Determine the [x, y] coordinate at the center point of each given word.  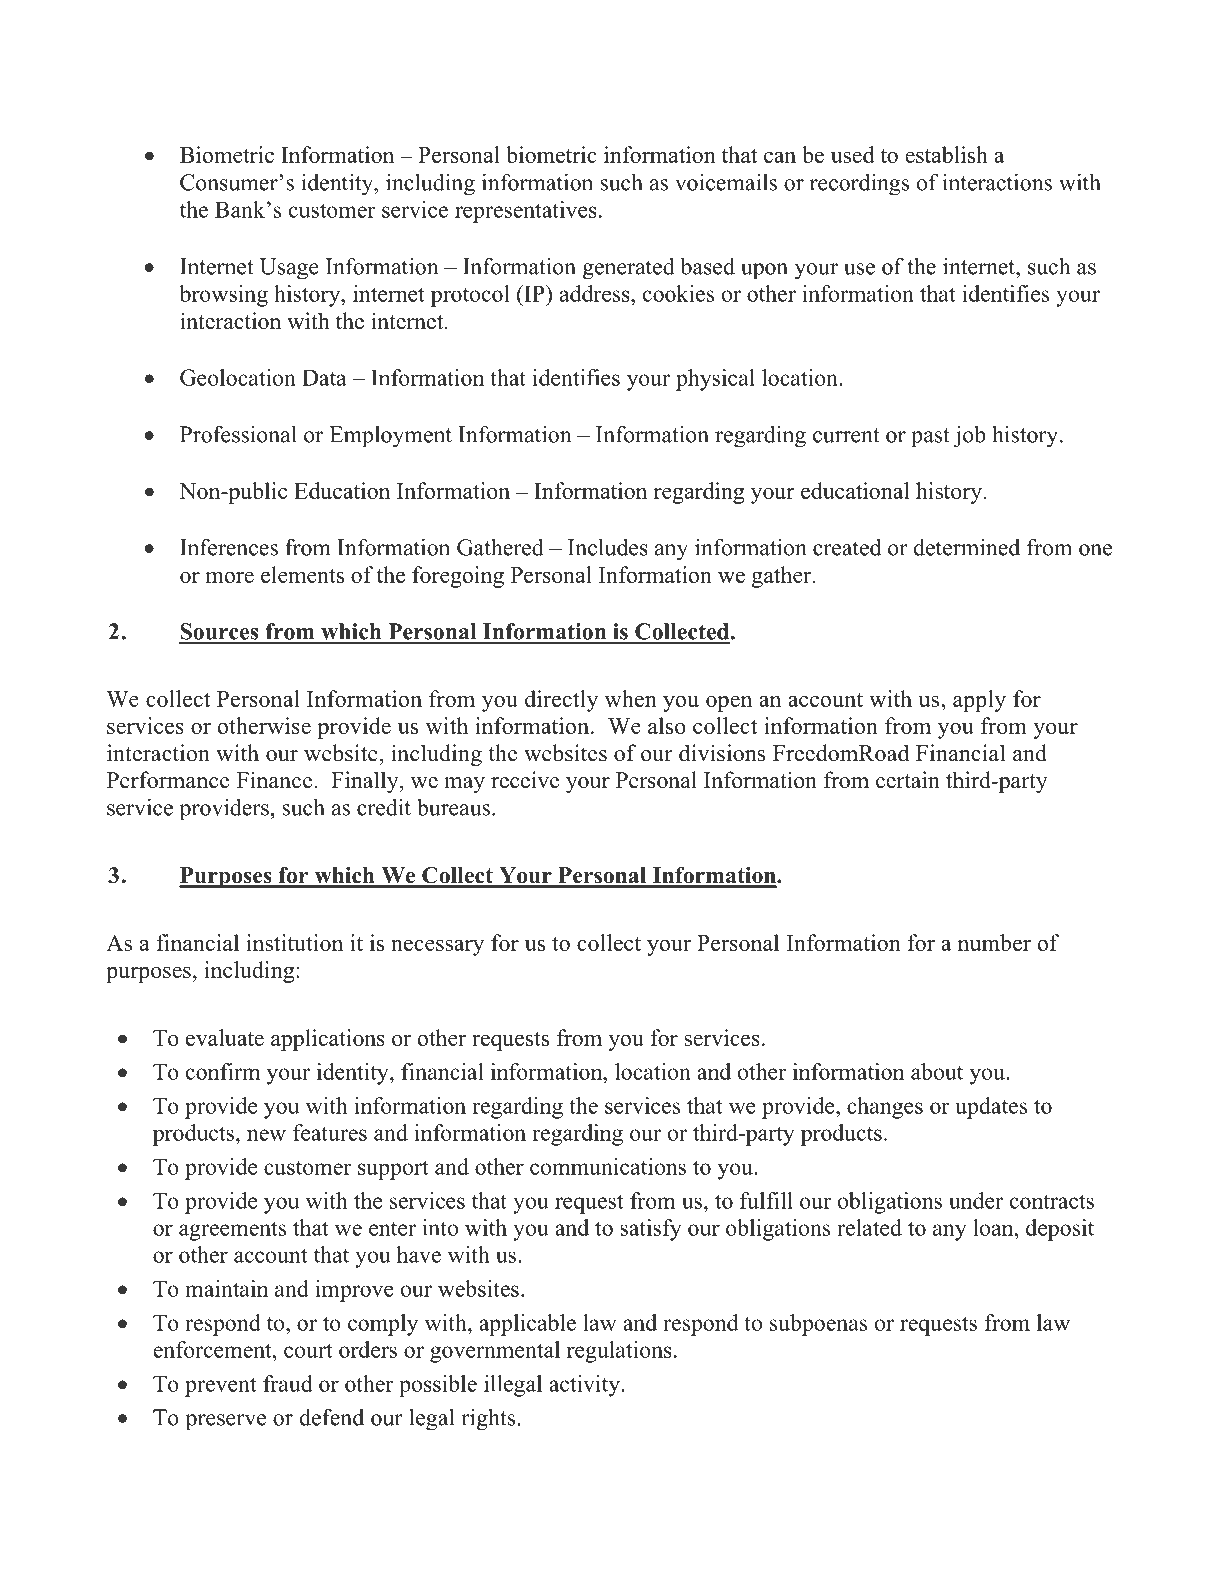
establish [946, 154]
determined [967, 547]
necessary [437, 947]
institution [294, 942]
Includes [608, 547]
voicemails [726, 182]
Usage [289, 269]
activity [585, 1386]
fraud [288, 1383]
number [994, 942]
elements [302, 574]
